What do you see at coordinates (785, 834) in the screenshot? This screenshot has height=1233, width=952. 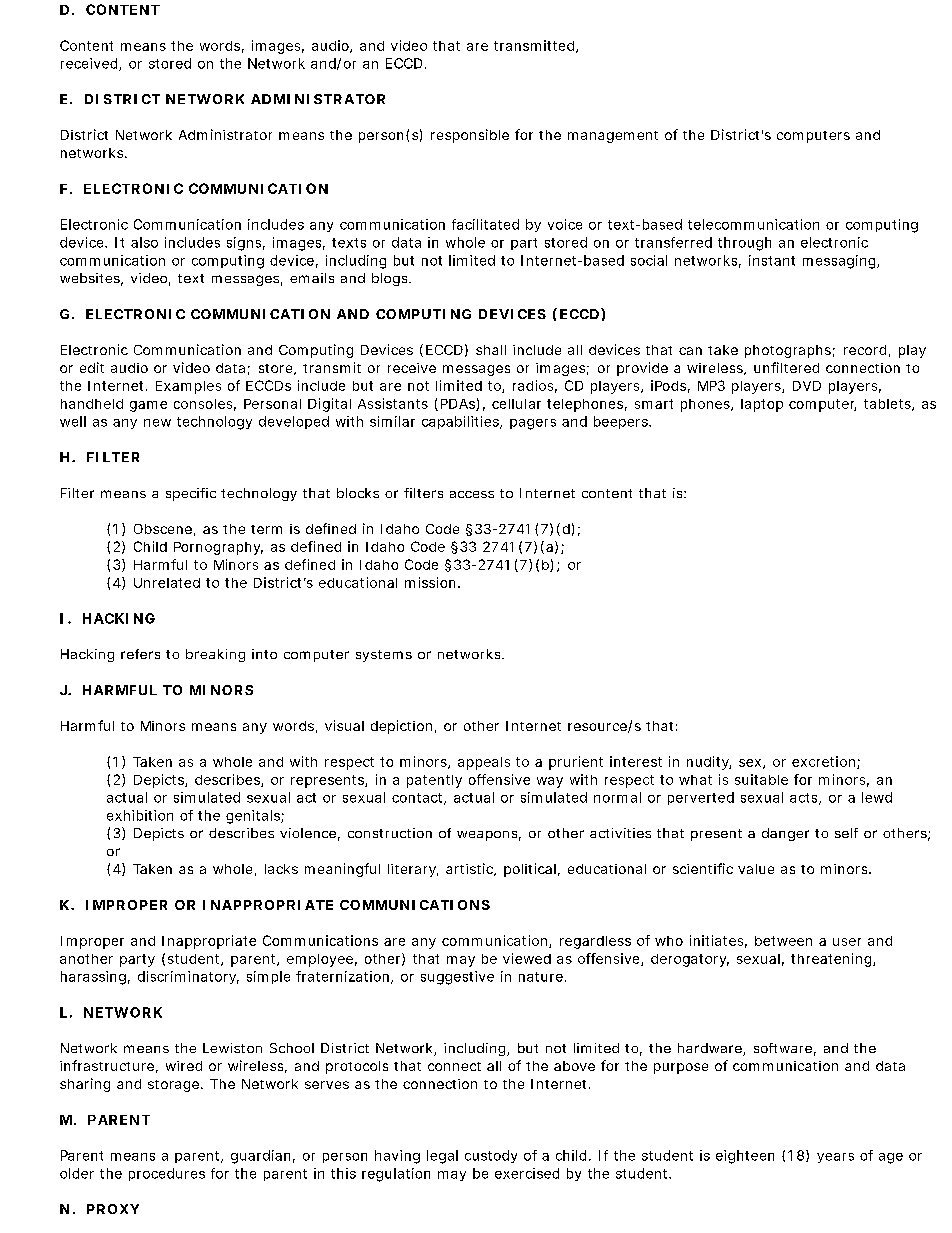 I see `danger` at bounding box center [785, 834].
